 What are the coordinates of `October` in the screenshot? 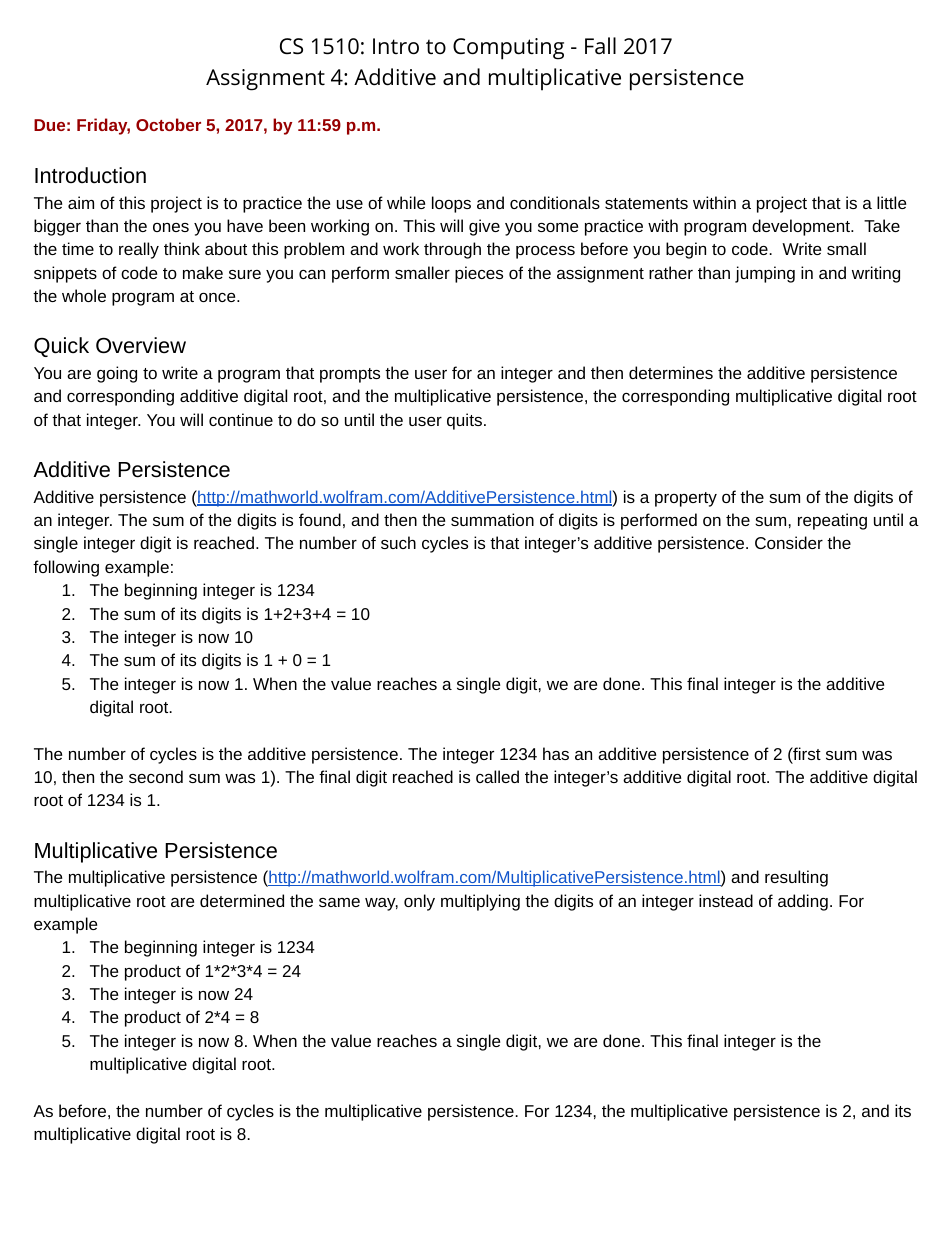 It's located at (168, 124).
